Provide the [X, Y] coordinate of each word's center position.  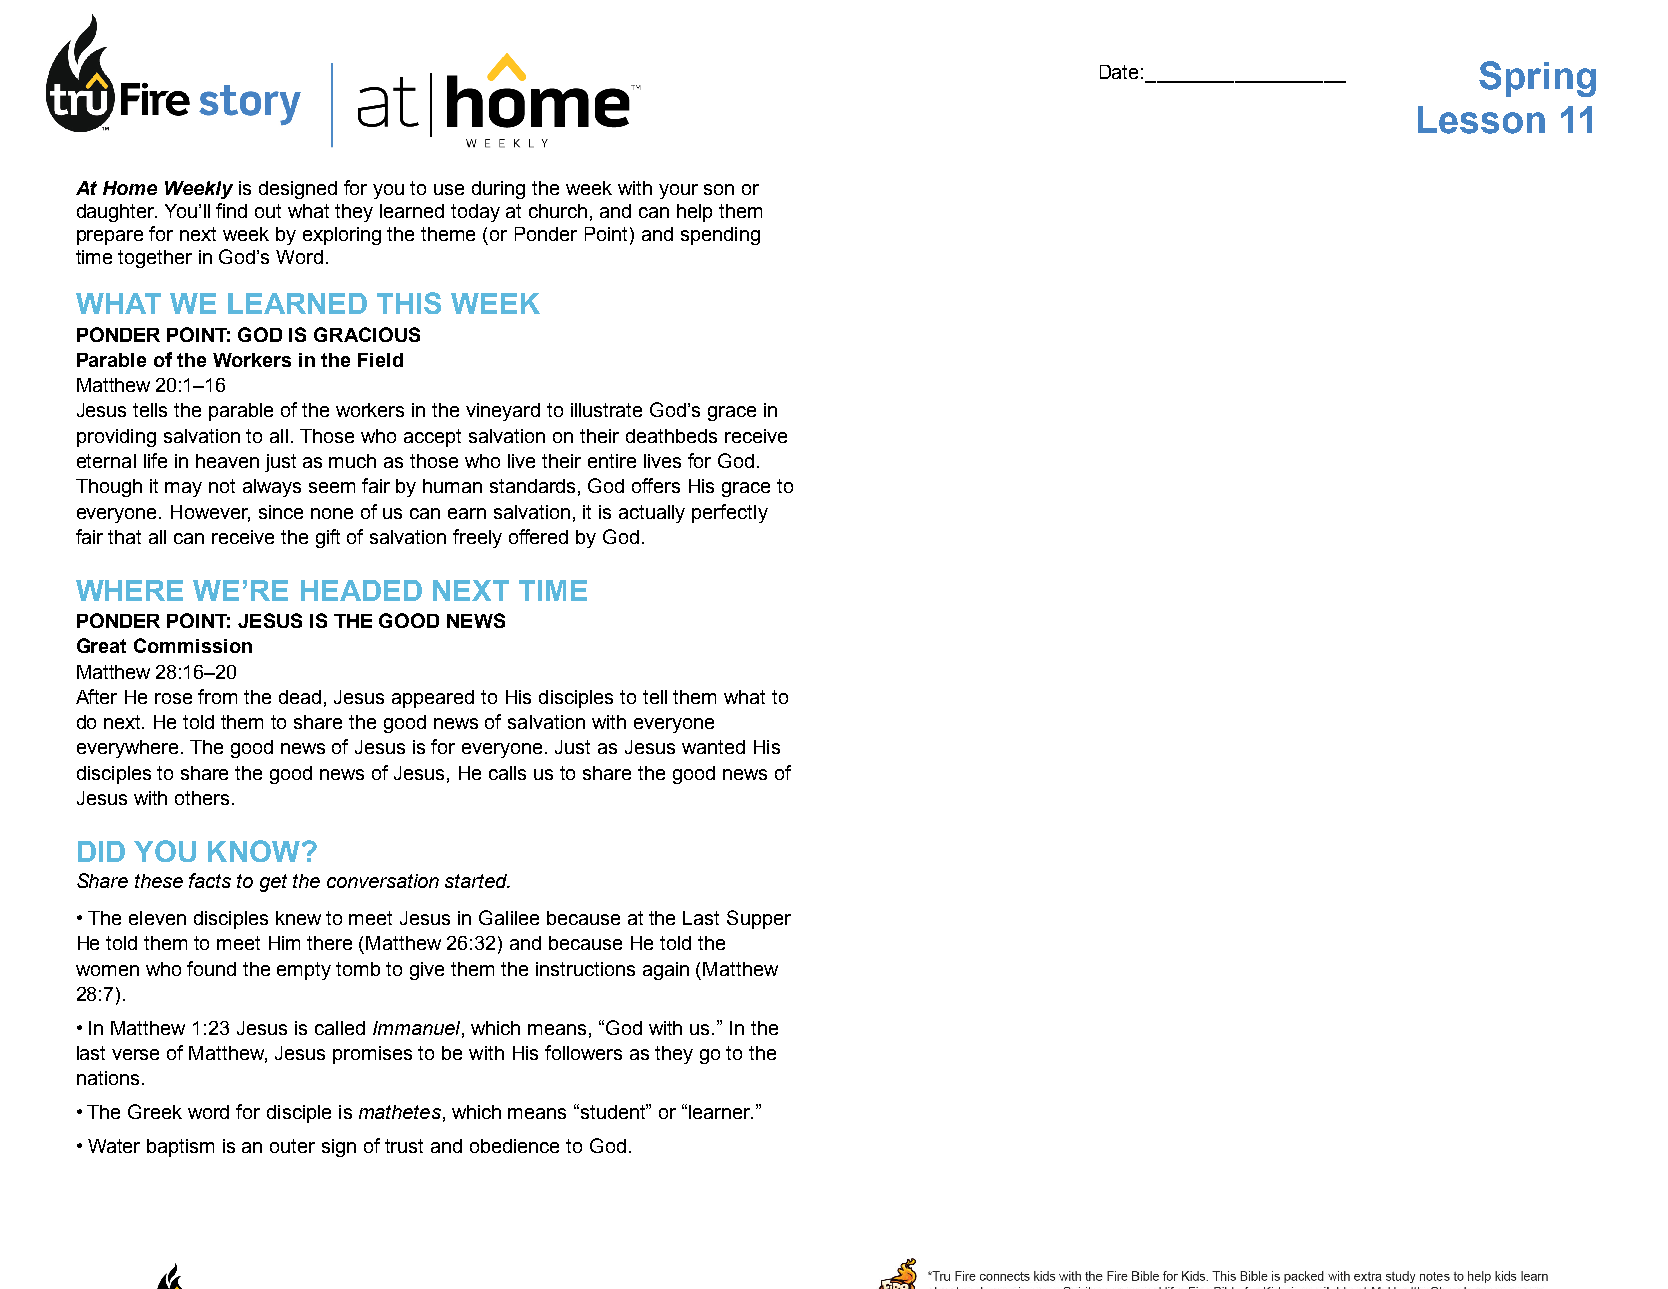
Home [130, 188]
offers [656, 485]
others [202, 798]
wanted [713, 747]
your [678, 191]
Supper [759, 919]
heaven [227, 461]
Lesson [1481, 120]
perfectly [730, 513]
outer [292, 1146]
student [614, 1111]
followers [583, 1052]
